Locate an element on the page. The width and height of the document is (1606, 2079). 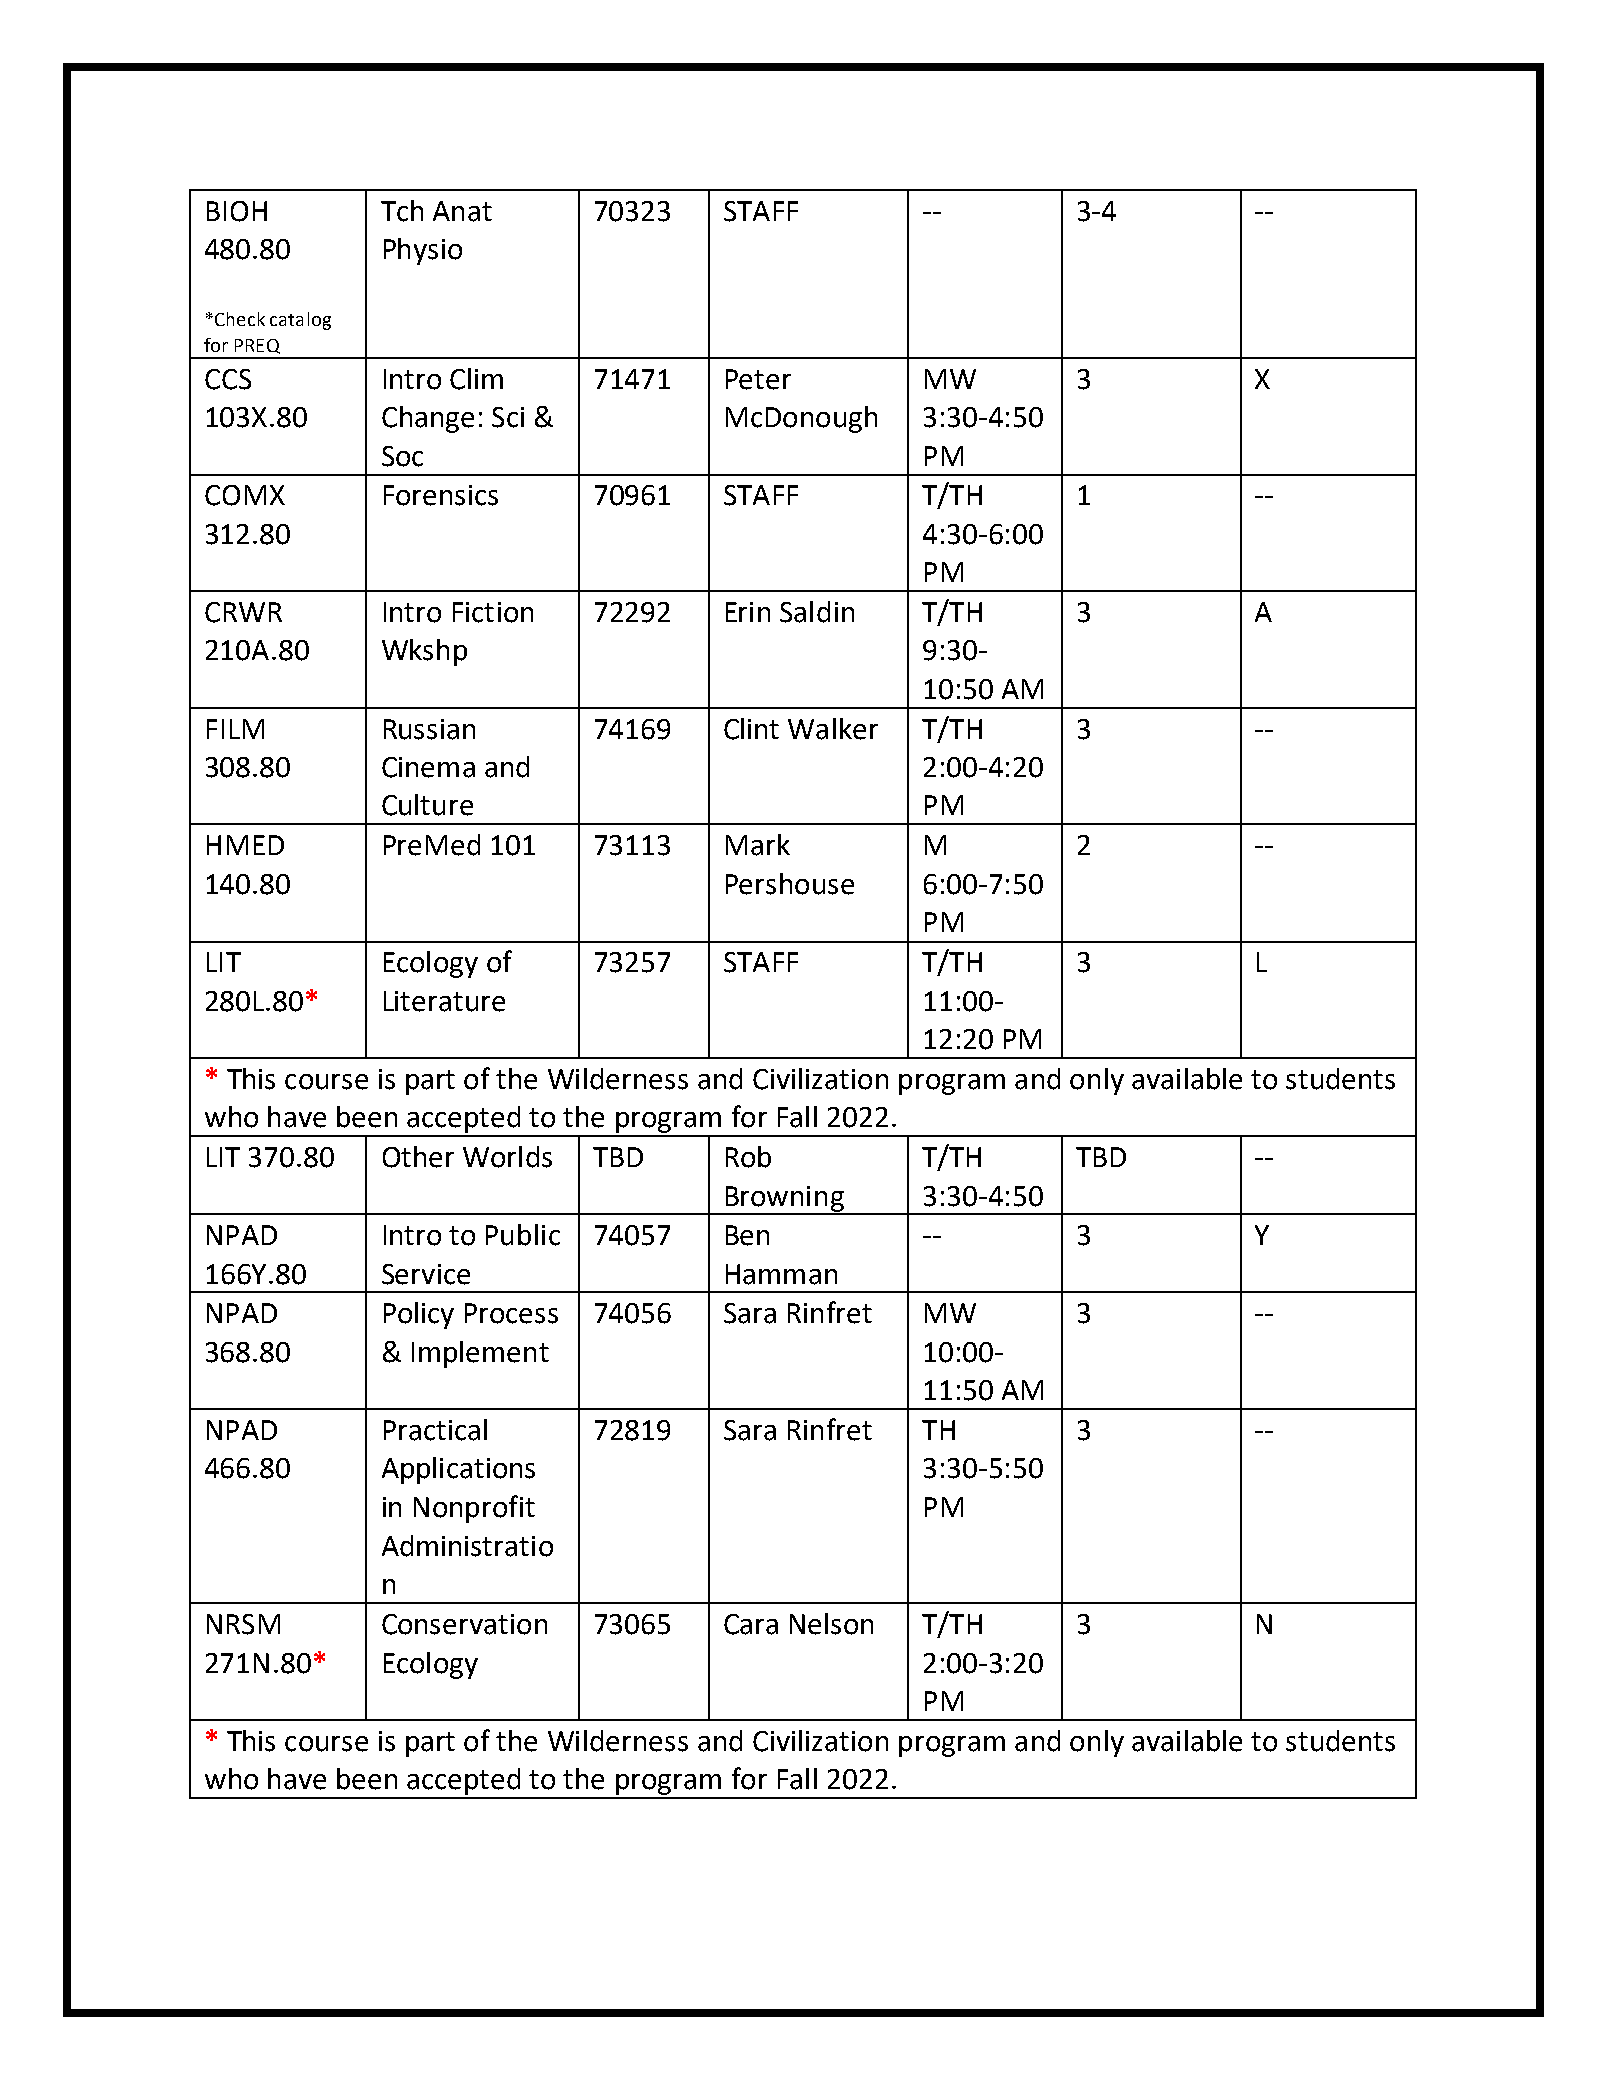
Erin is located at coordinates (748, 612).
